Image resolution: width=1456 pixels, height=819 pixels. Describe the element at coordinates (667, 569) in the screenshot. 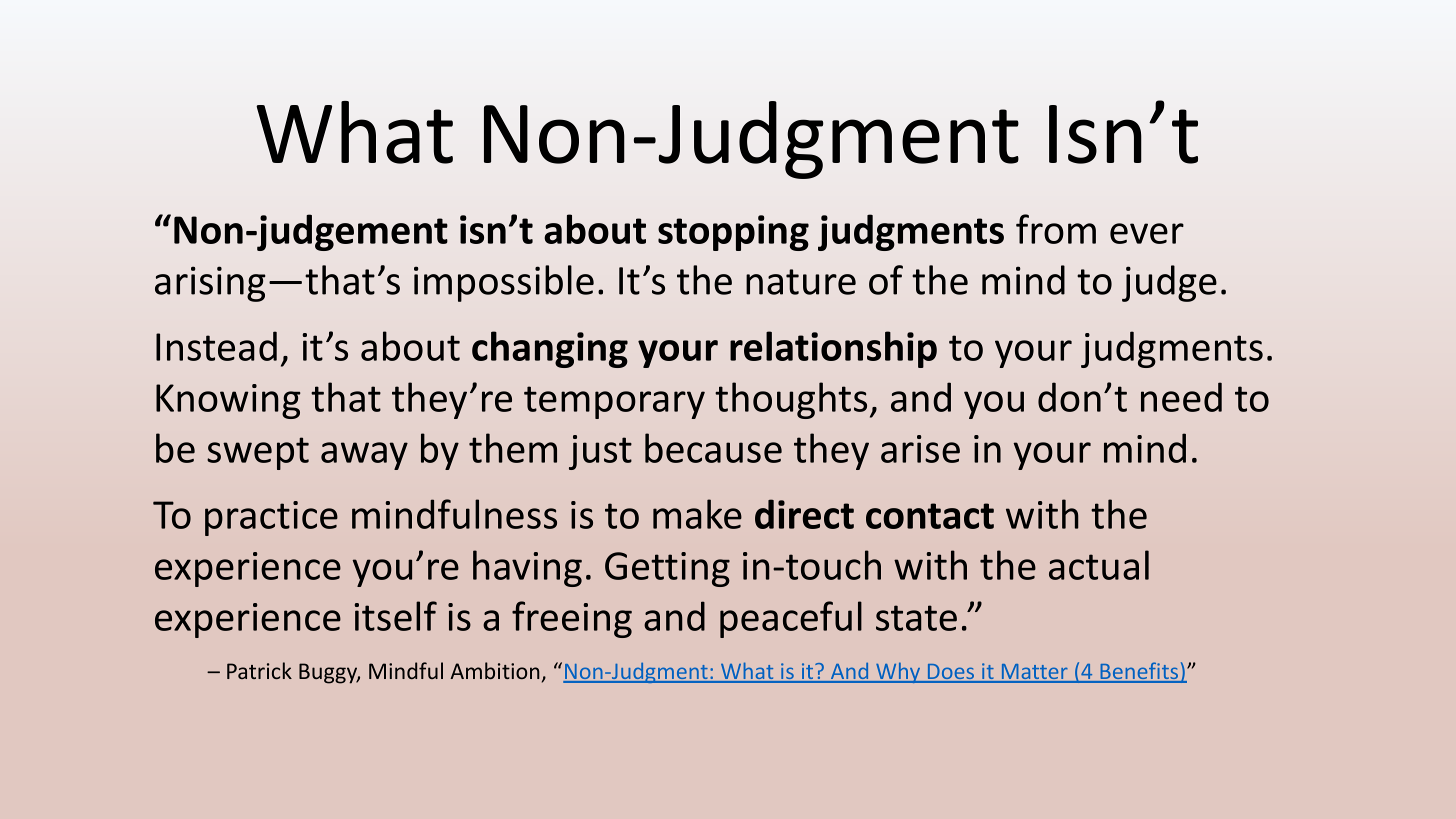

I see `Getting` at that location.
